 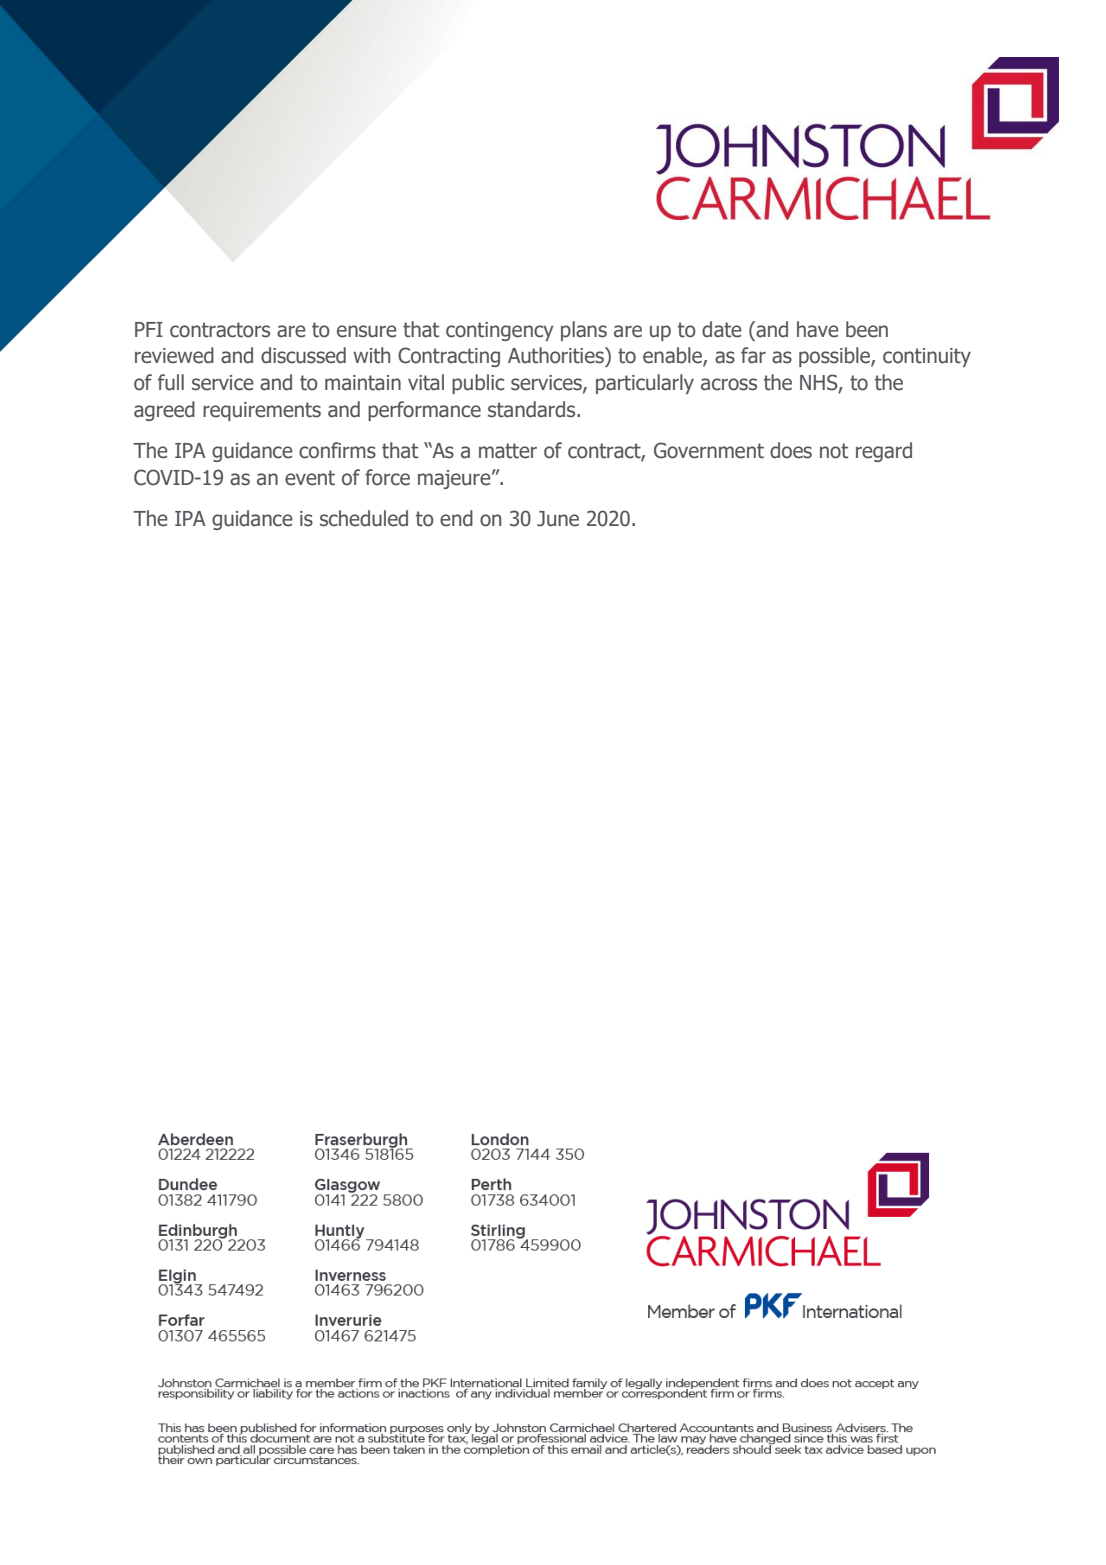 What do you see at coordinates (834, 451) in the document?
I see `not` at bounding box center [834, 451].
